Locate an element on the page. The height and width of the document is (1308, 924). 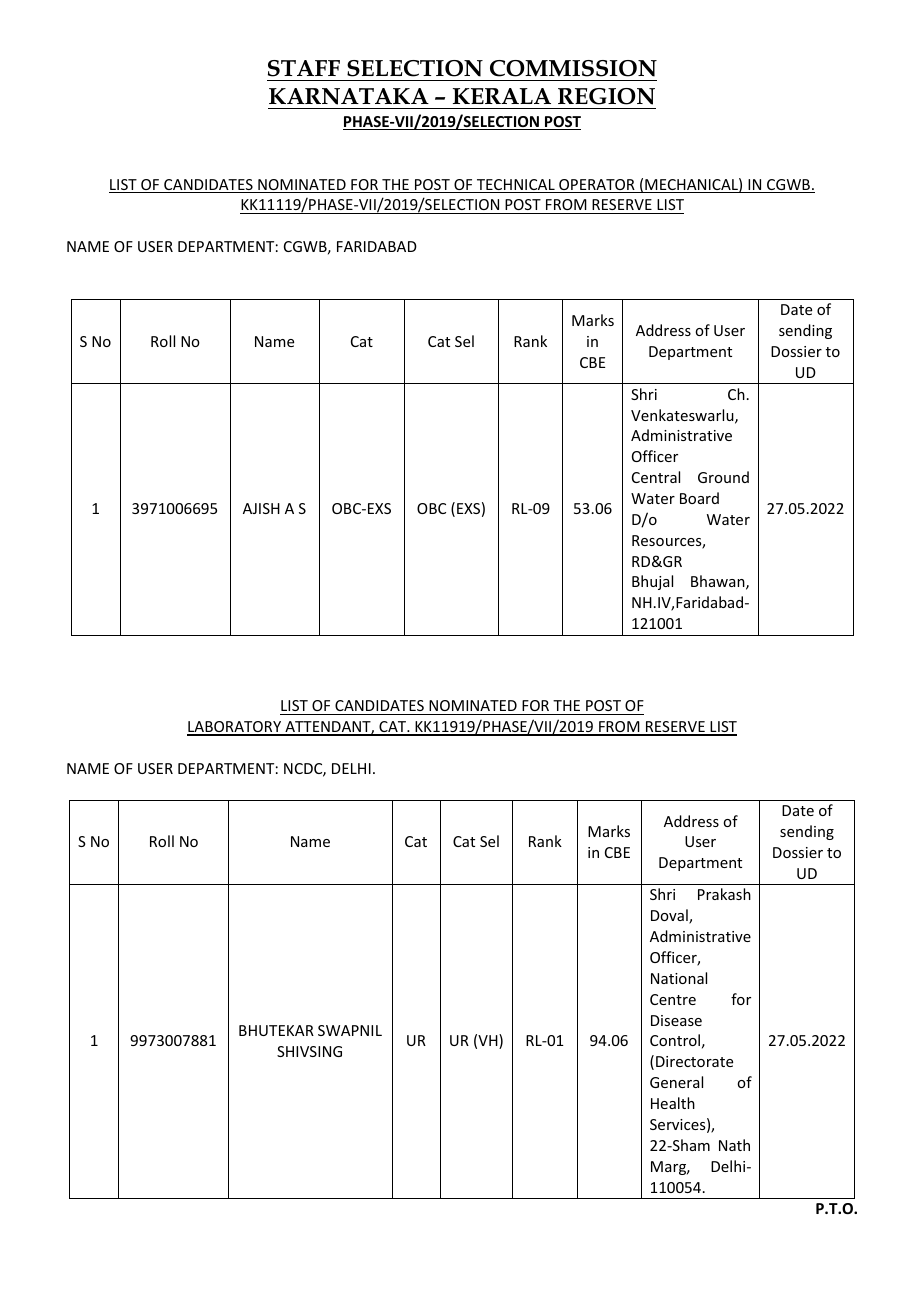
Health is located at coordinates (673, 1103).
